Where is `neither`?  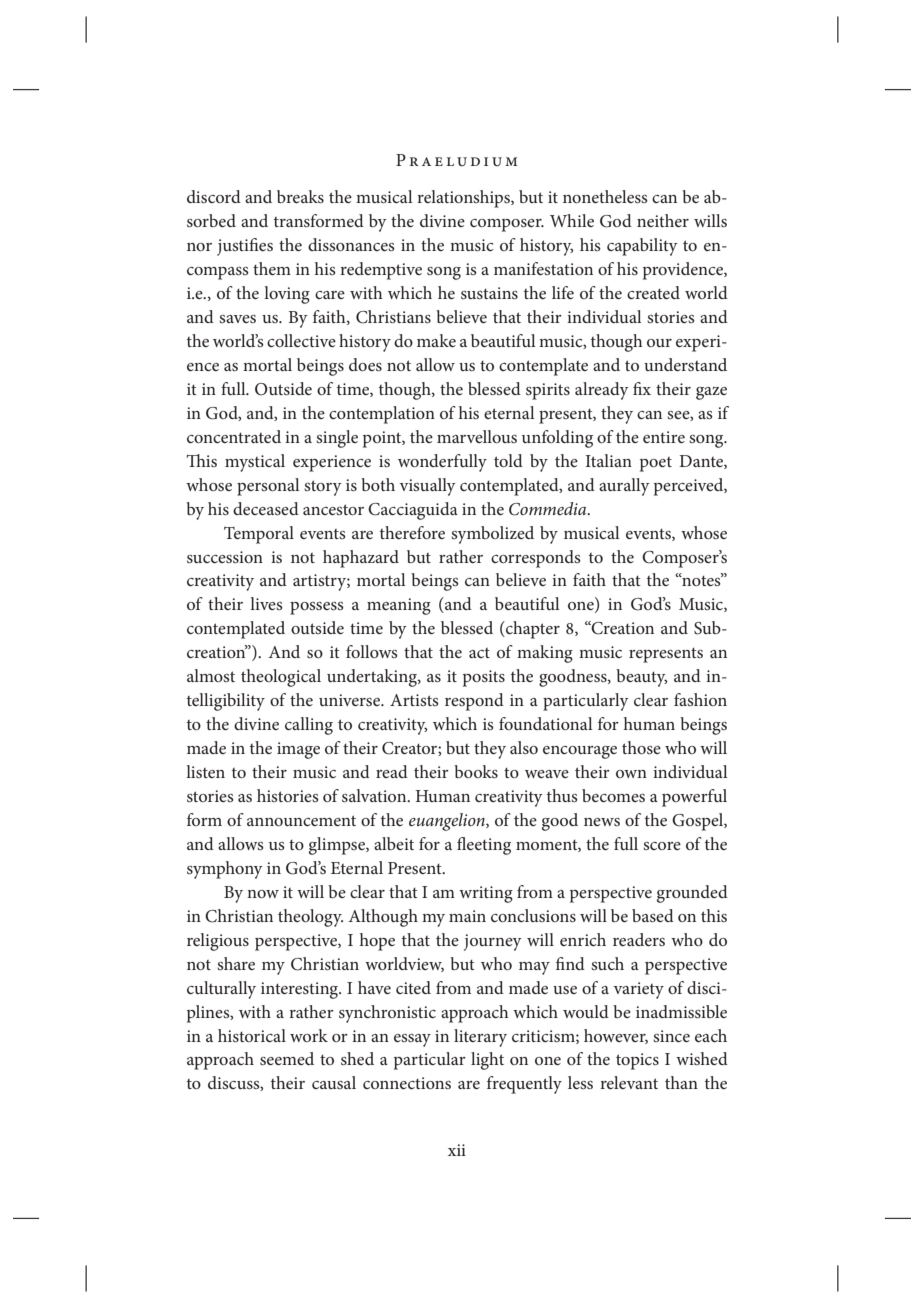 neither is located at coordinates (663, 220).
